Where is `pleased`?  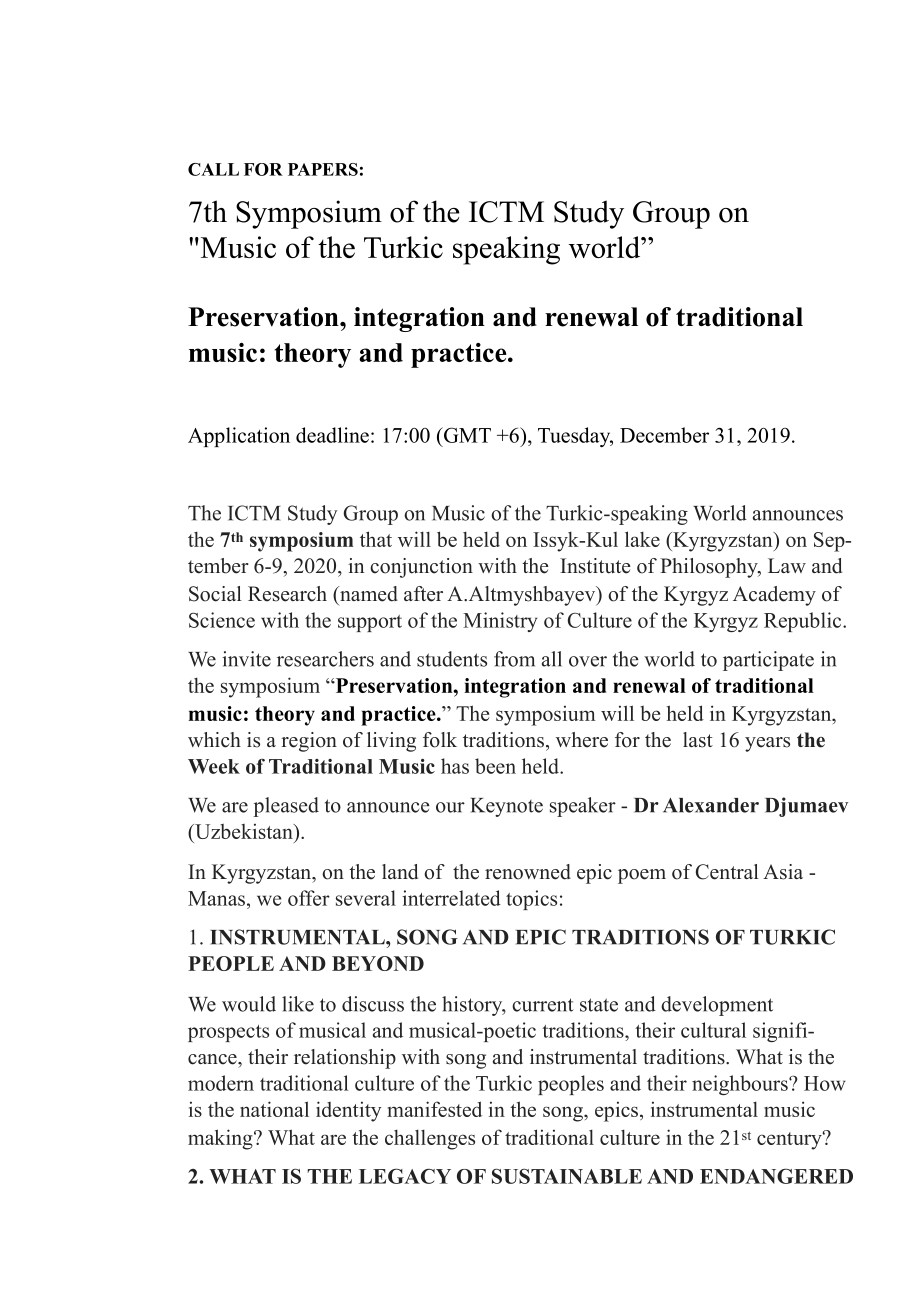 pleased is located at coordinates (286, 807).
